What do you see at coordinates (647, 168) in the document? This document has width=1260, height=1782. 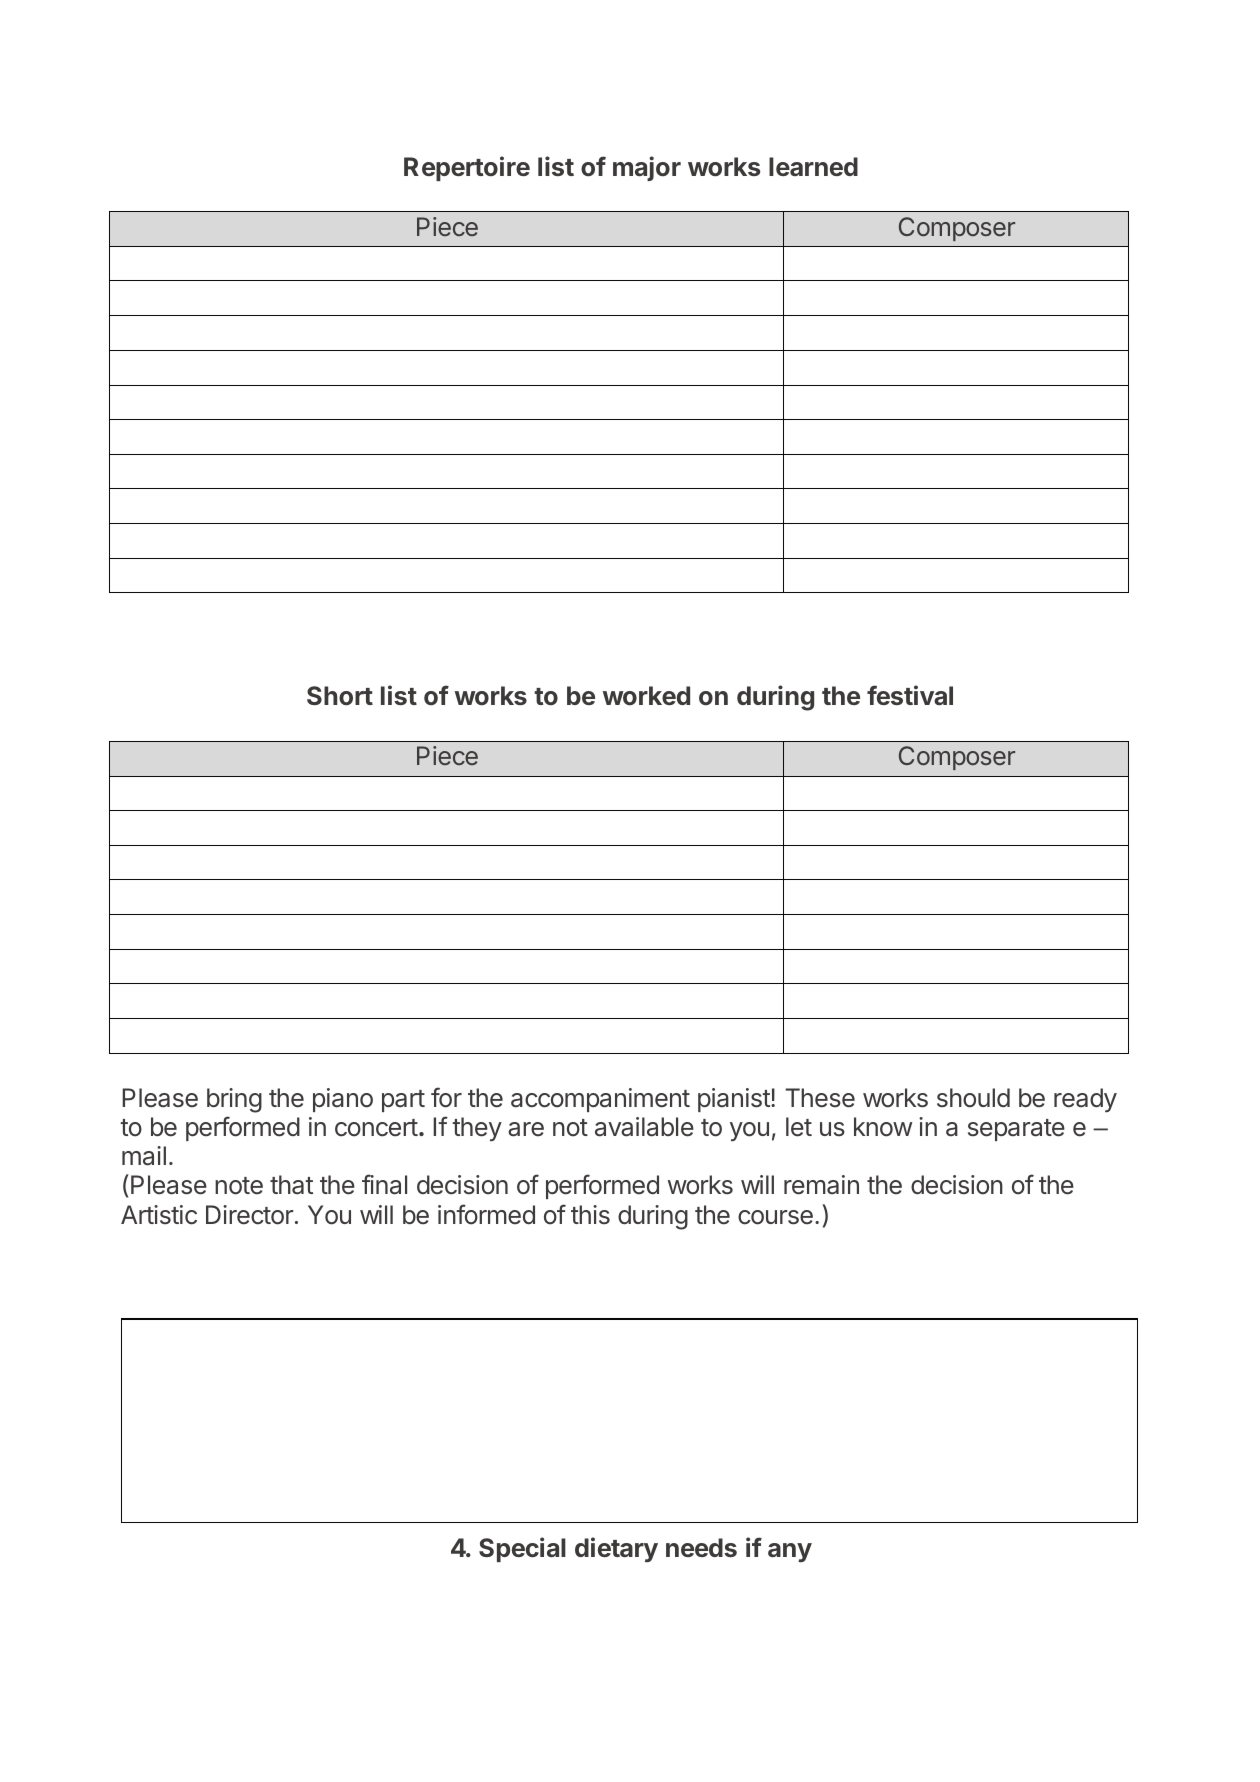 I see `major` at bounding box center [647, 168].
